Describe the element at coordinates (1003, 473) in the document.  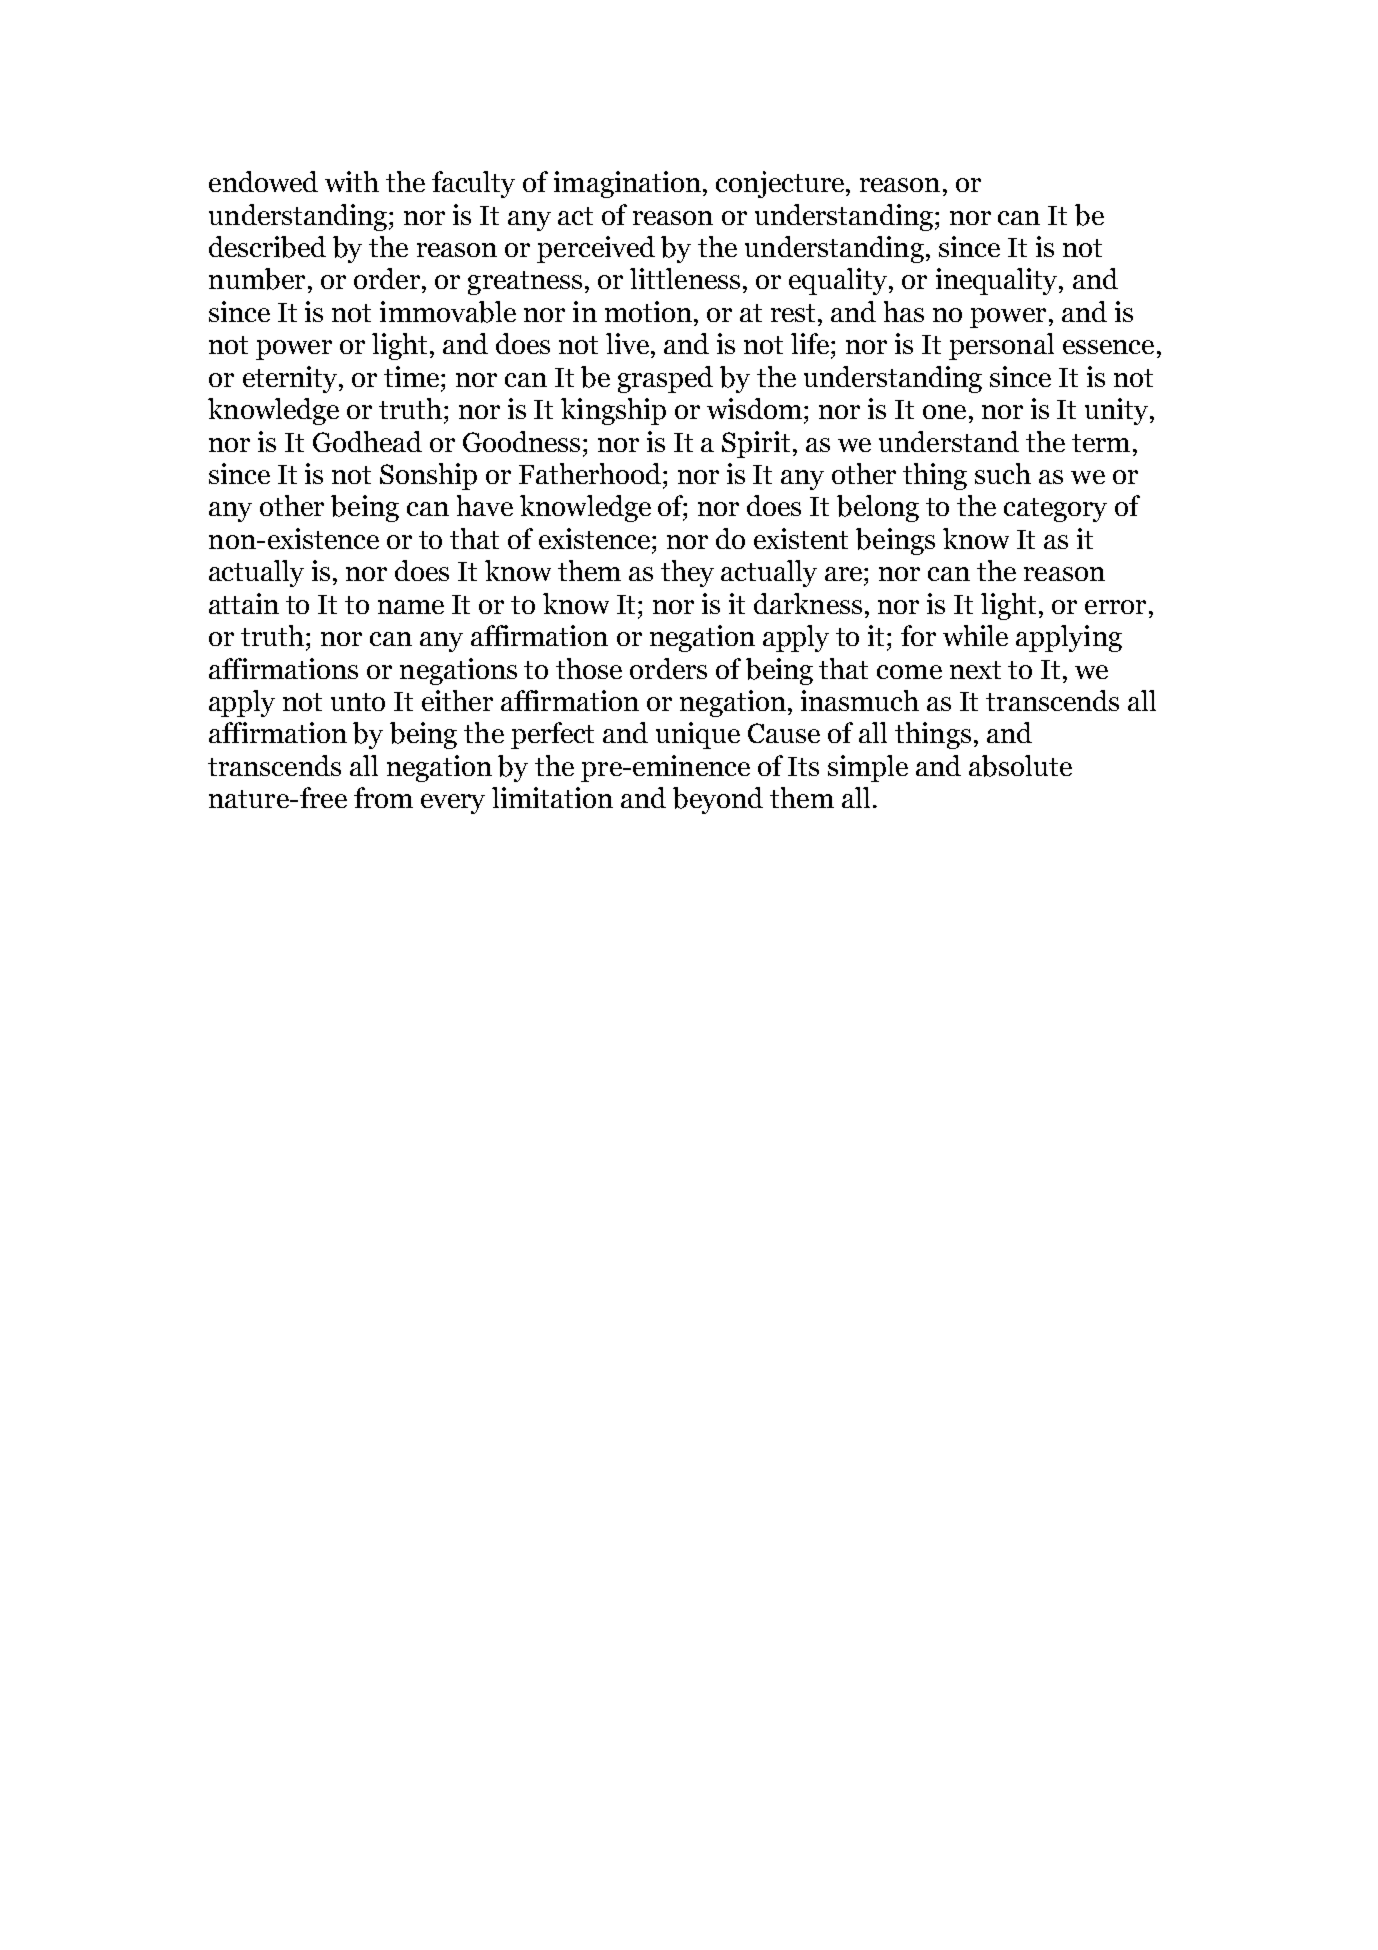
I see `such` at that location.
